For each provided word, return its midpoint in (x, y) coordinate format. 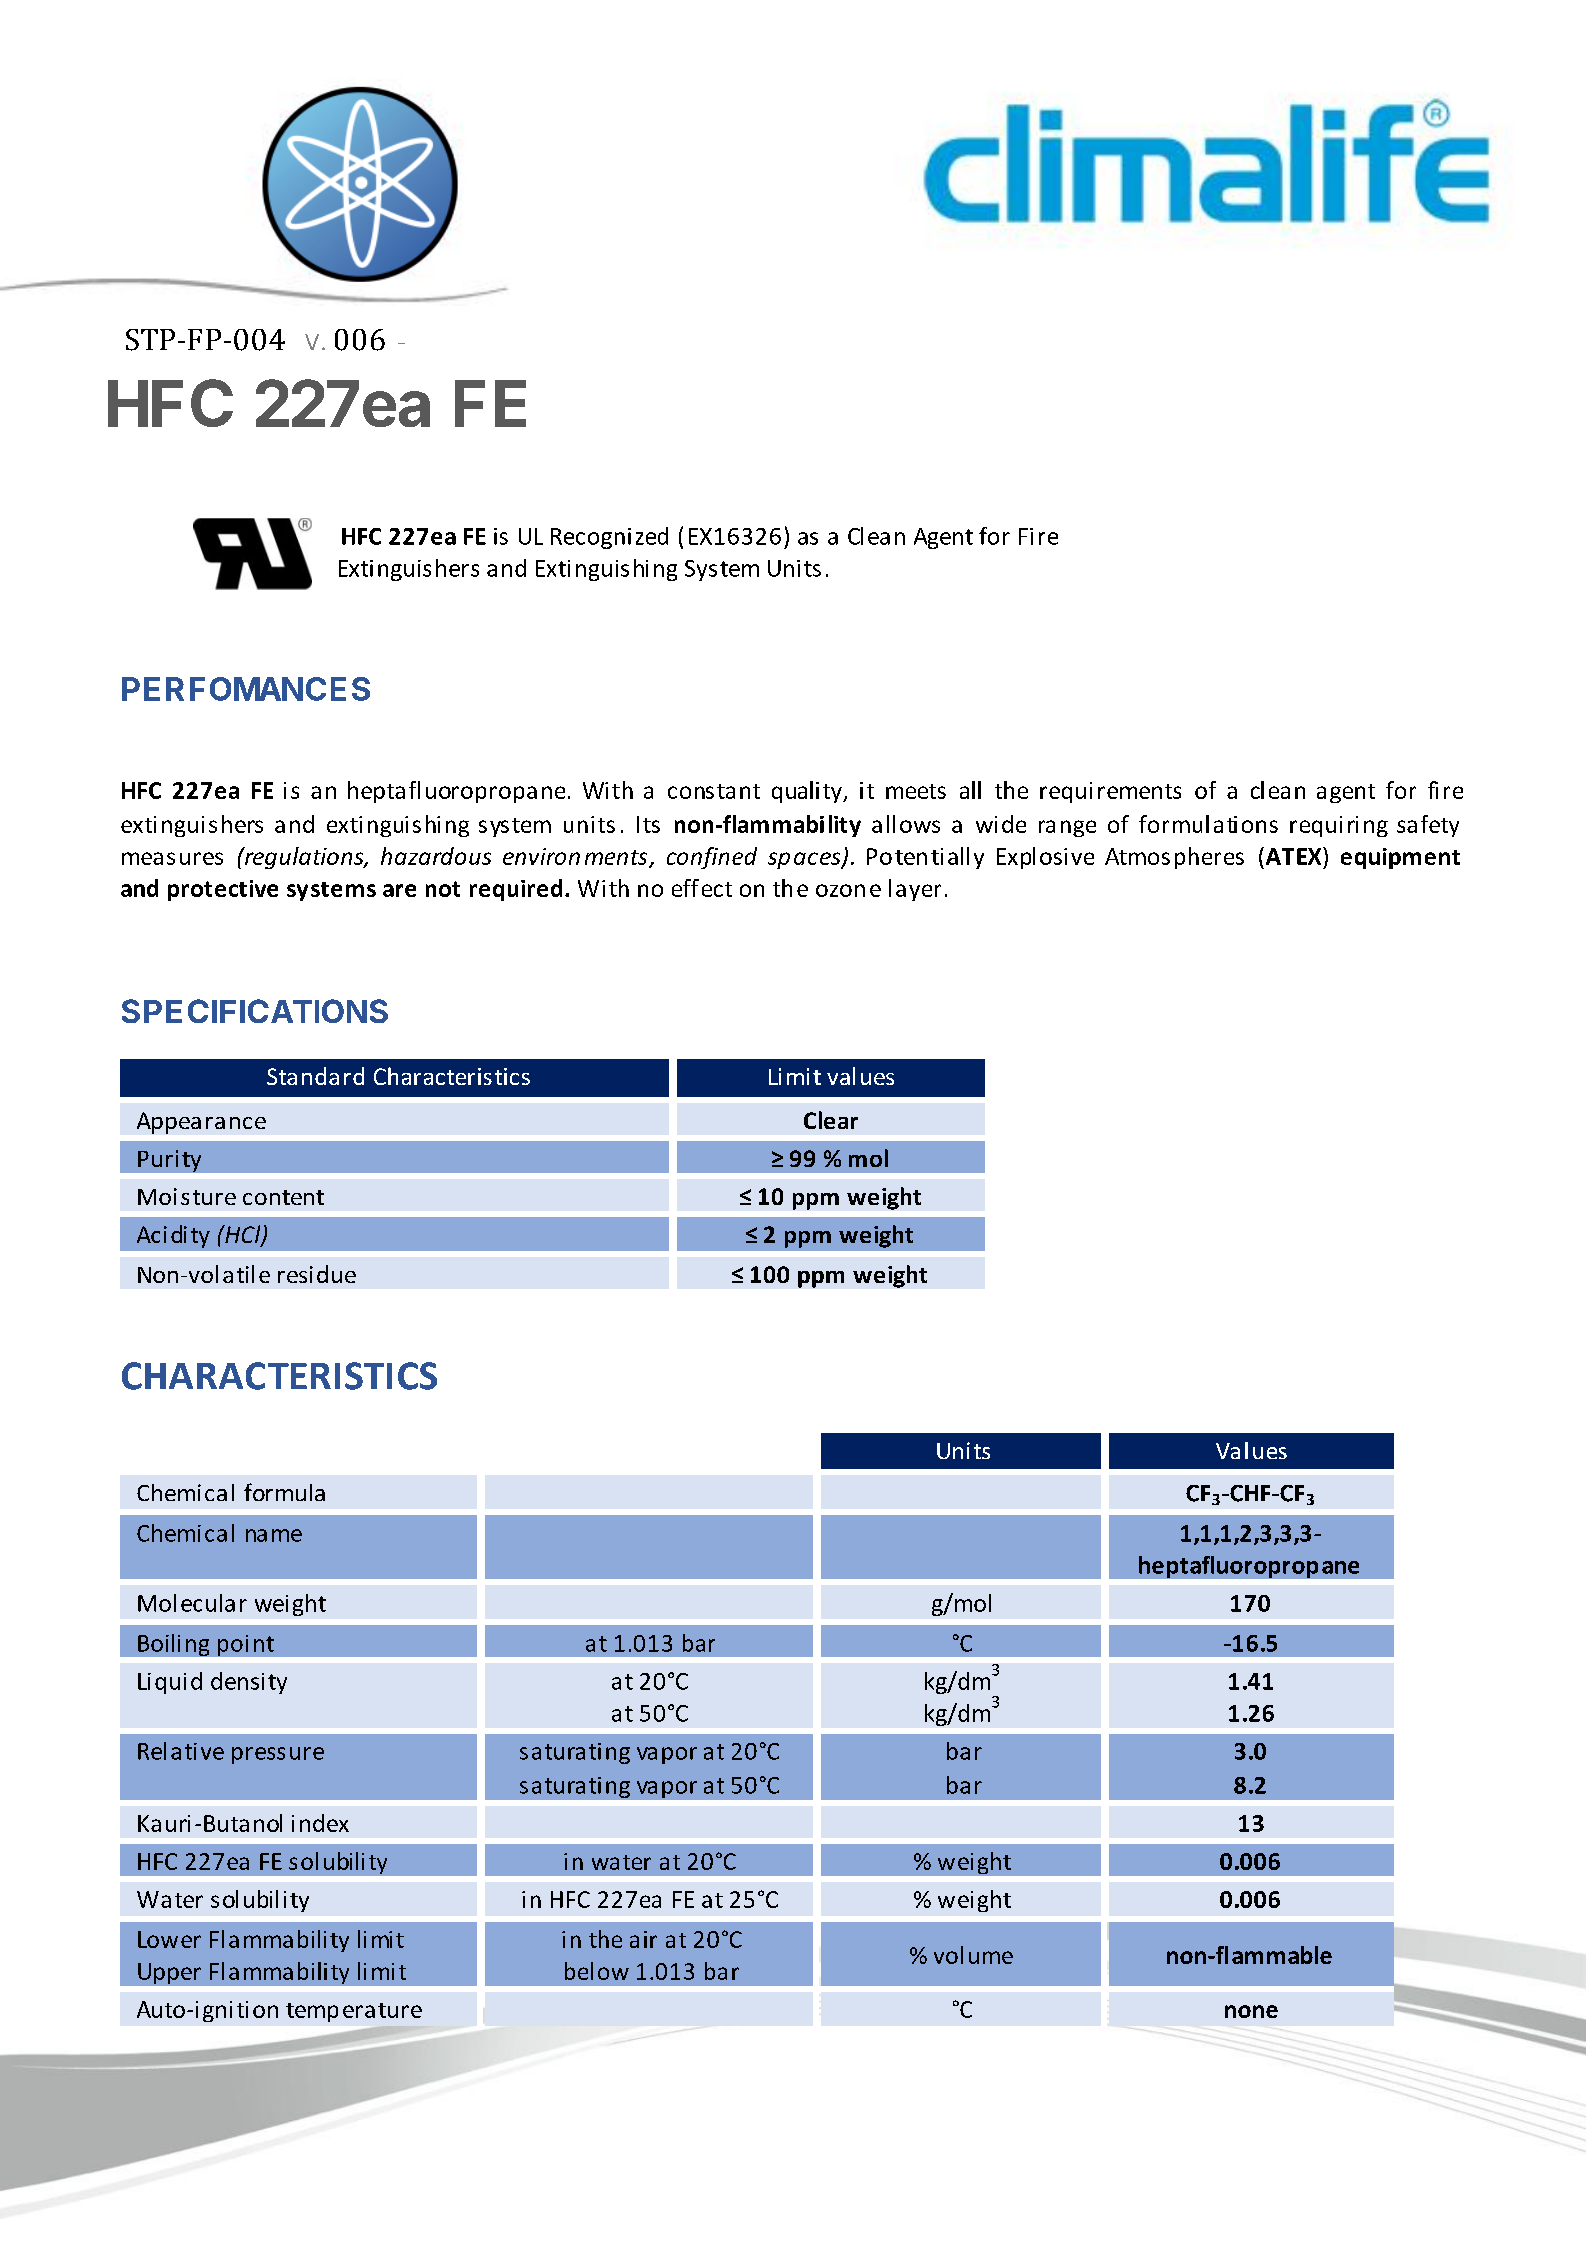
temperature (354, 2012)
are (399, 890)
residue (317, 1274)
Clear (831, 1120)
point (246, 1645)
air (643, 1939)
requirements (1110, 792)
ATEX (1293, 856)
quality (808, 792)
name (274, 1535)
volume (973, 1955)
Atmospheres (1174, 858)
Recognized (609, 538)
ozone (848, 890)
